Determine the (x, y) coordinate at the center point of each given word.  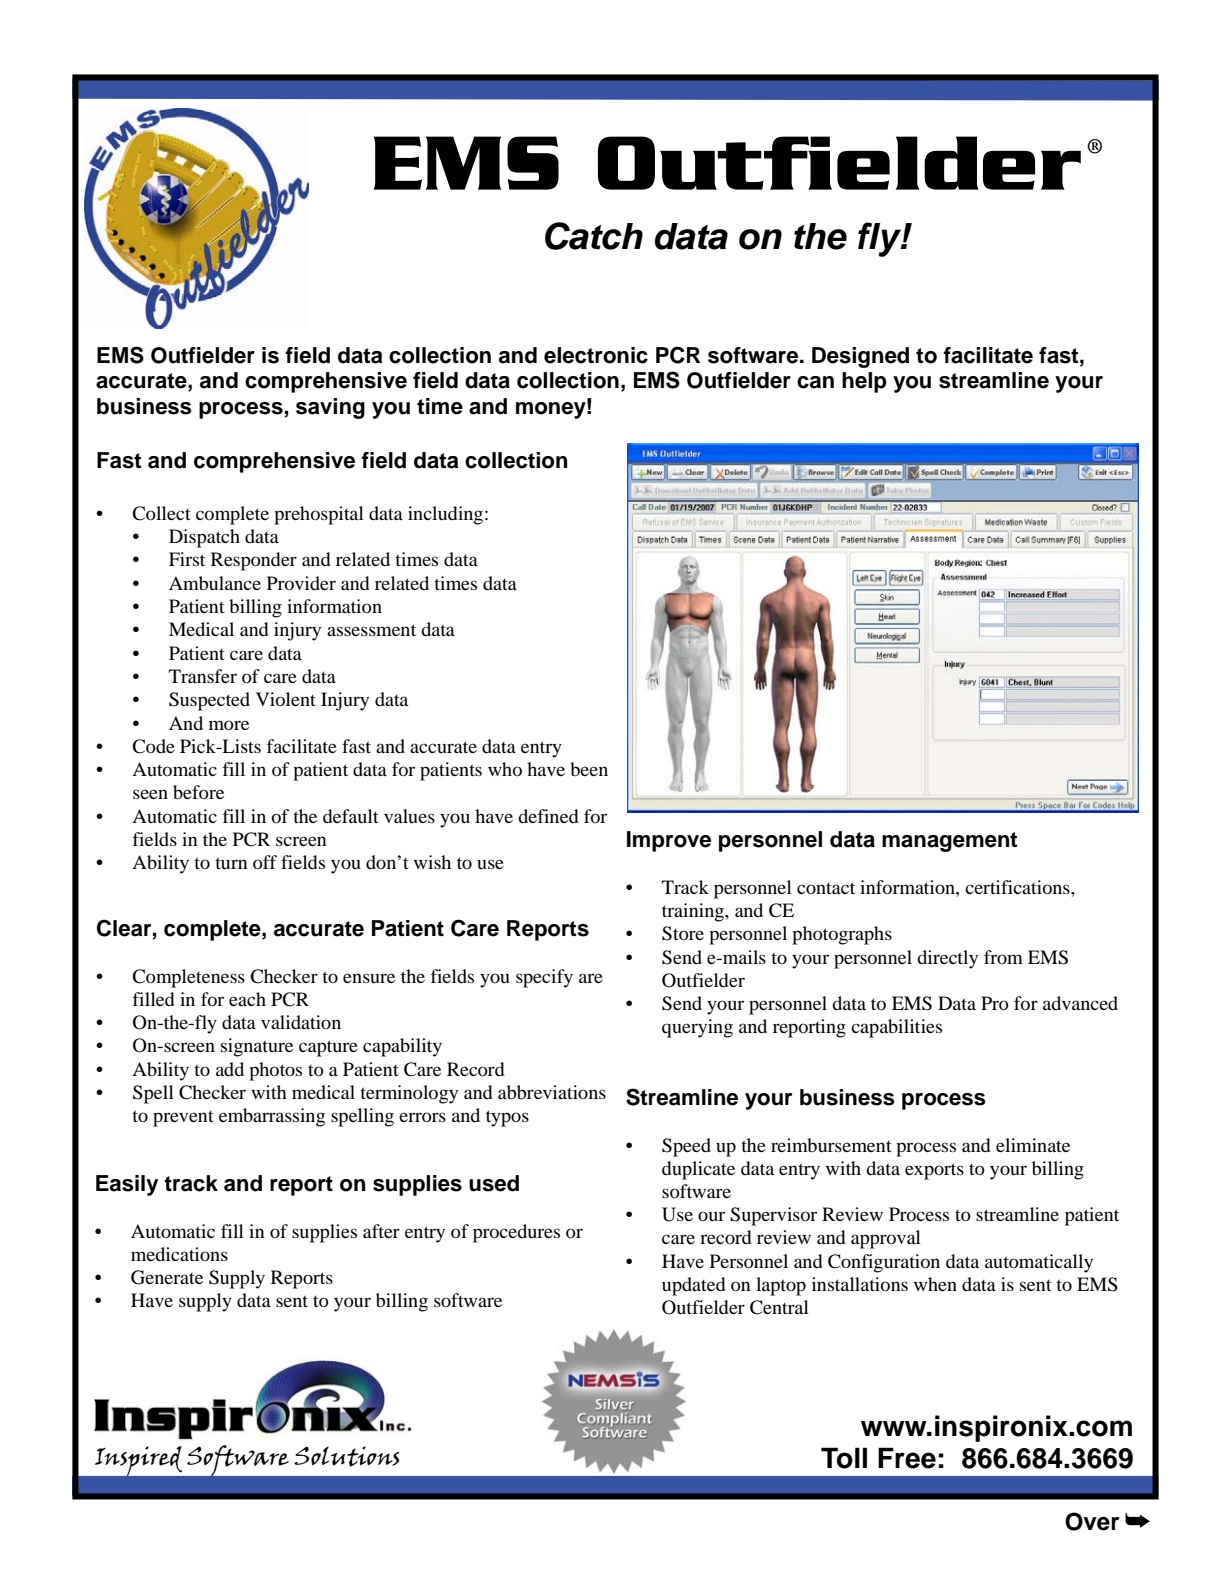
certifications (1018, 887)
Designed (860, 357)
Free (907, 1458)
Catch (594, 236)
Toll (844, 1458)
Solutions (347, 1456)
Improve (669, 841)
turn (231, 863)
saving (330, 408)
